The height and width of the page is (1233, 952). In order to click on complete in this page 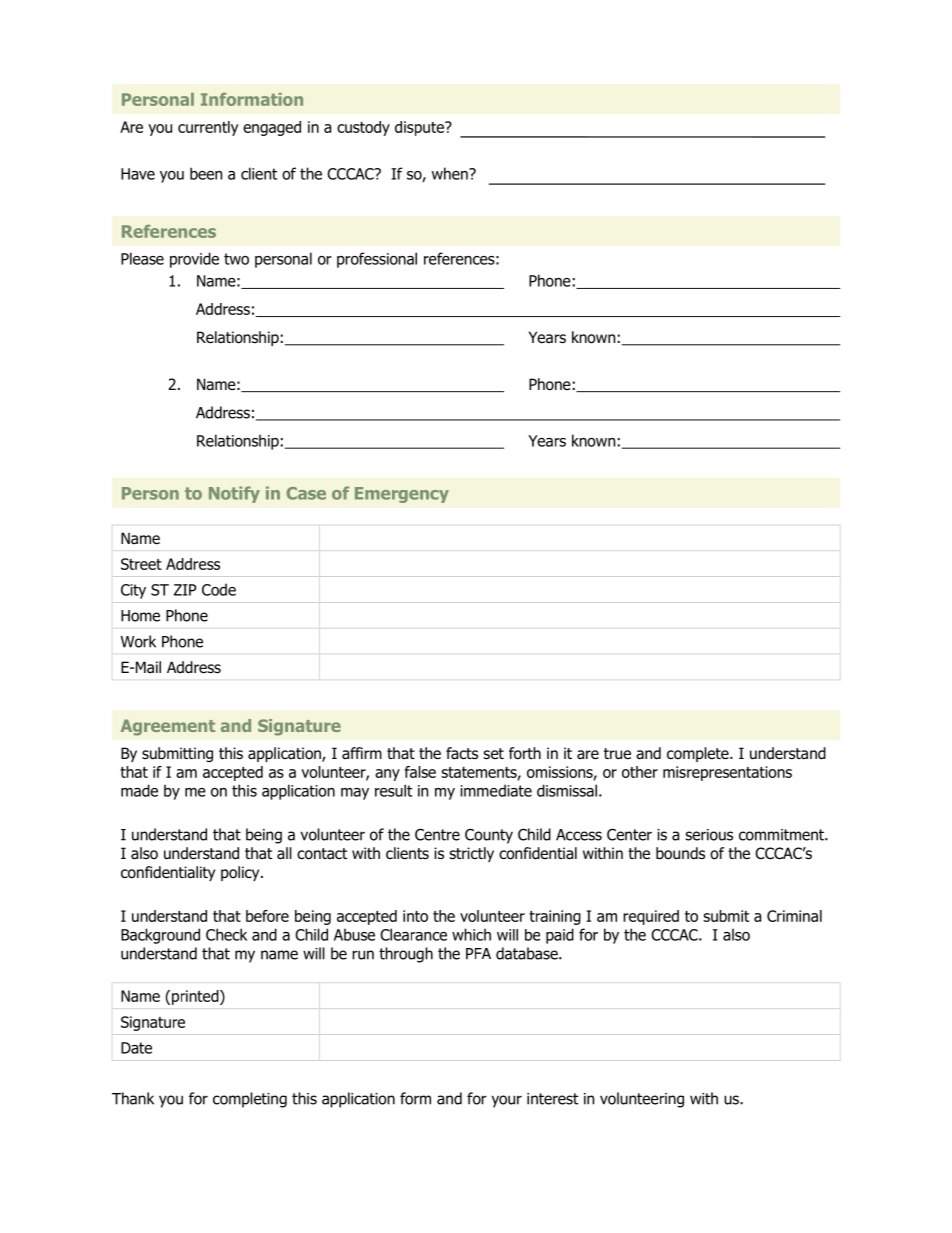, I will do `click(699, 754)`.
